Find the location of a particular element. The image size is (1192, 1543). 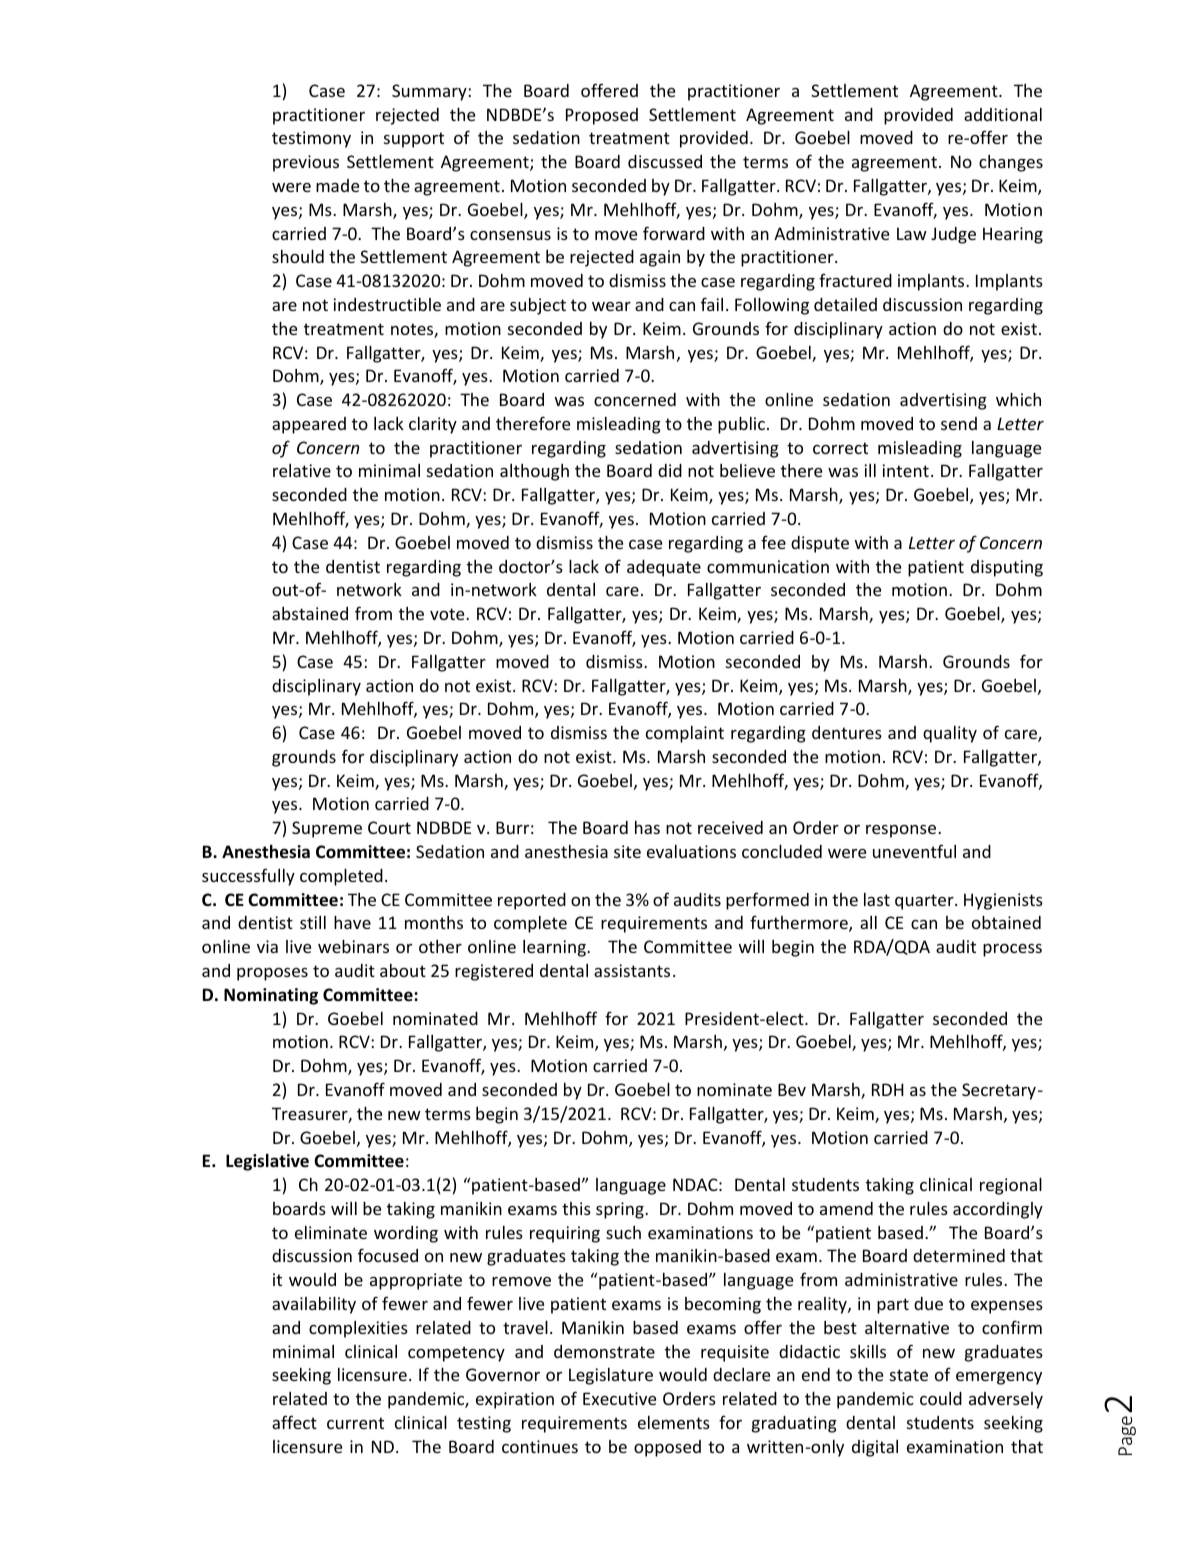

Executive is located at coordinates (619, 1398).
